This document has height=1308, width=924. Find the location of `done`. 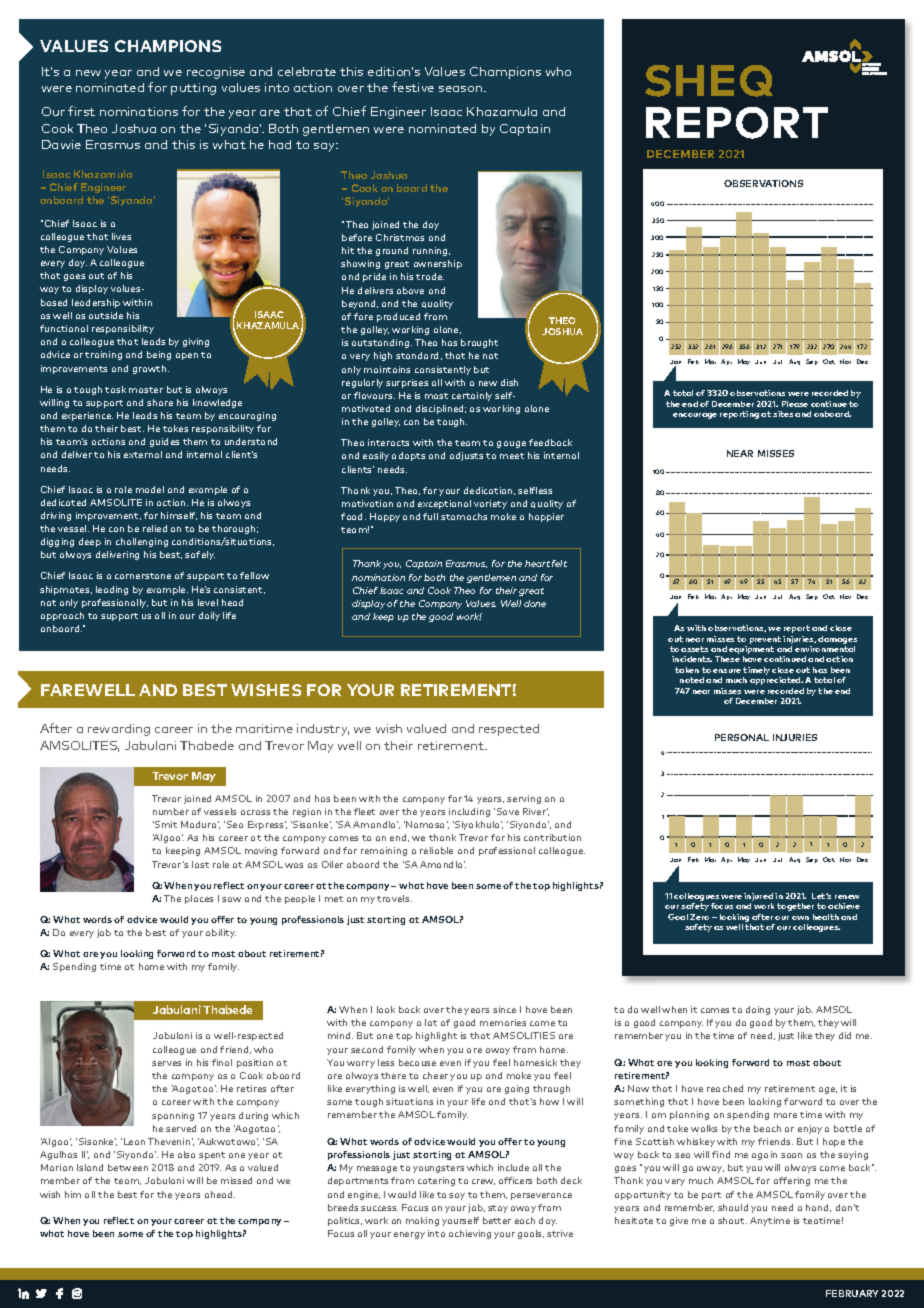

done is located at coordinates (535, 603).
